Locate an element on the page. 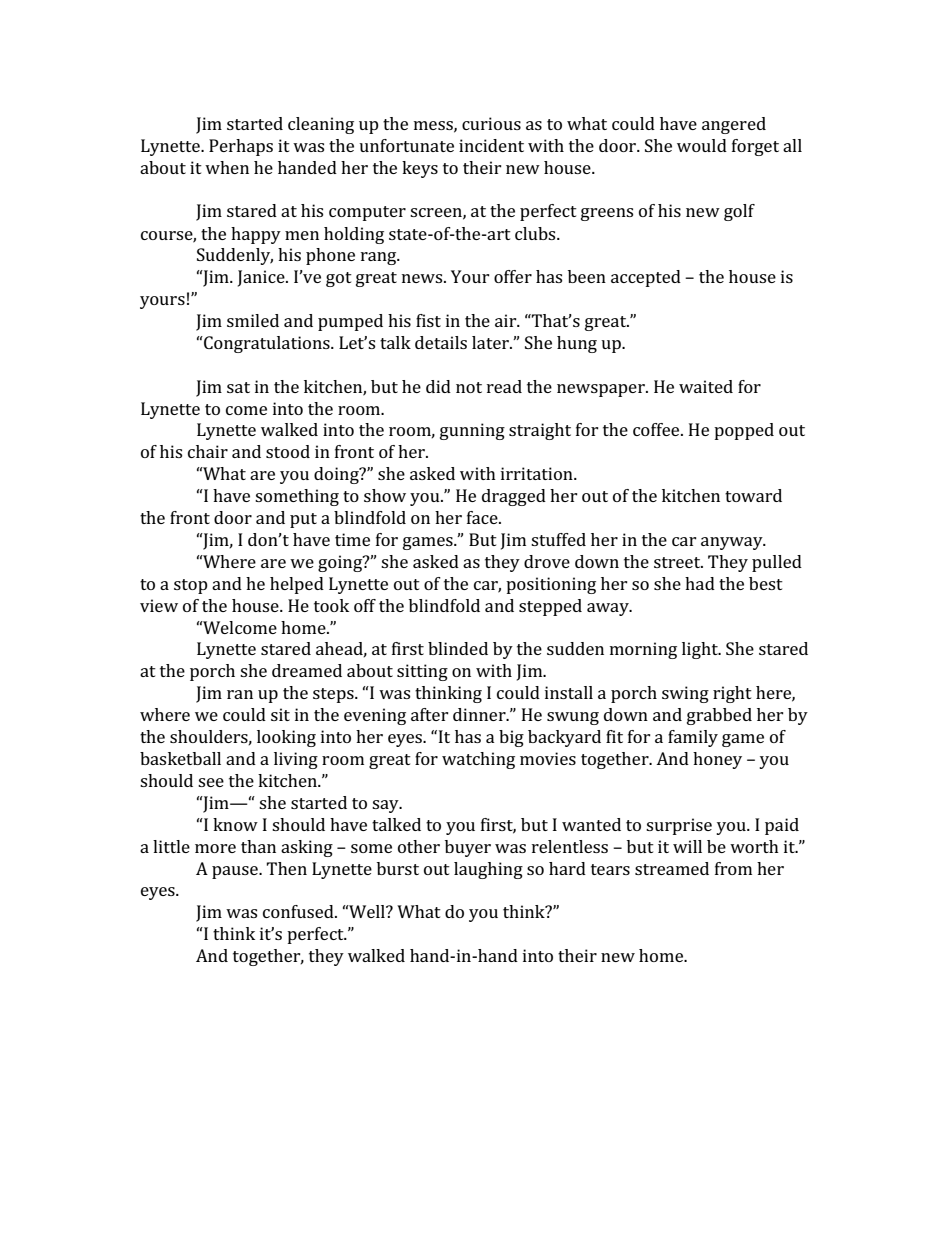 The width and height of the page is (952, 1233). pause is located at coordinates (236, 872).
